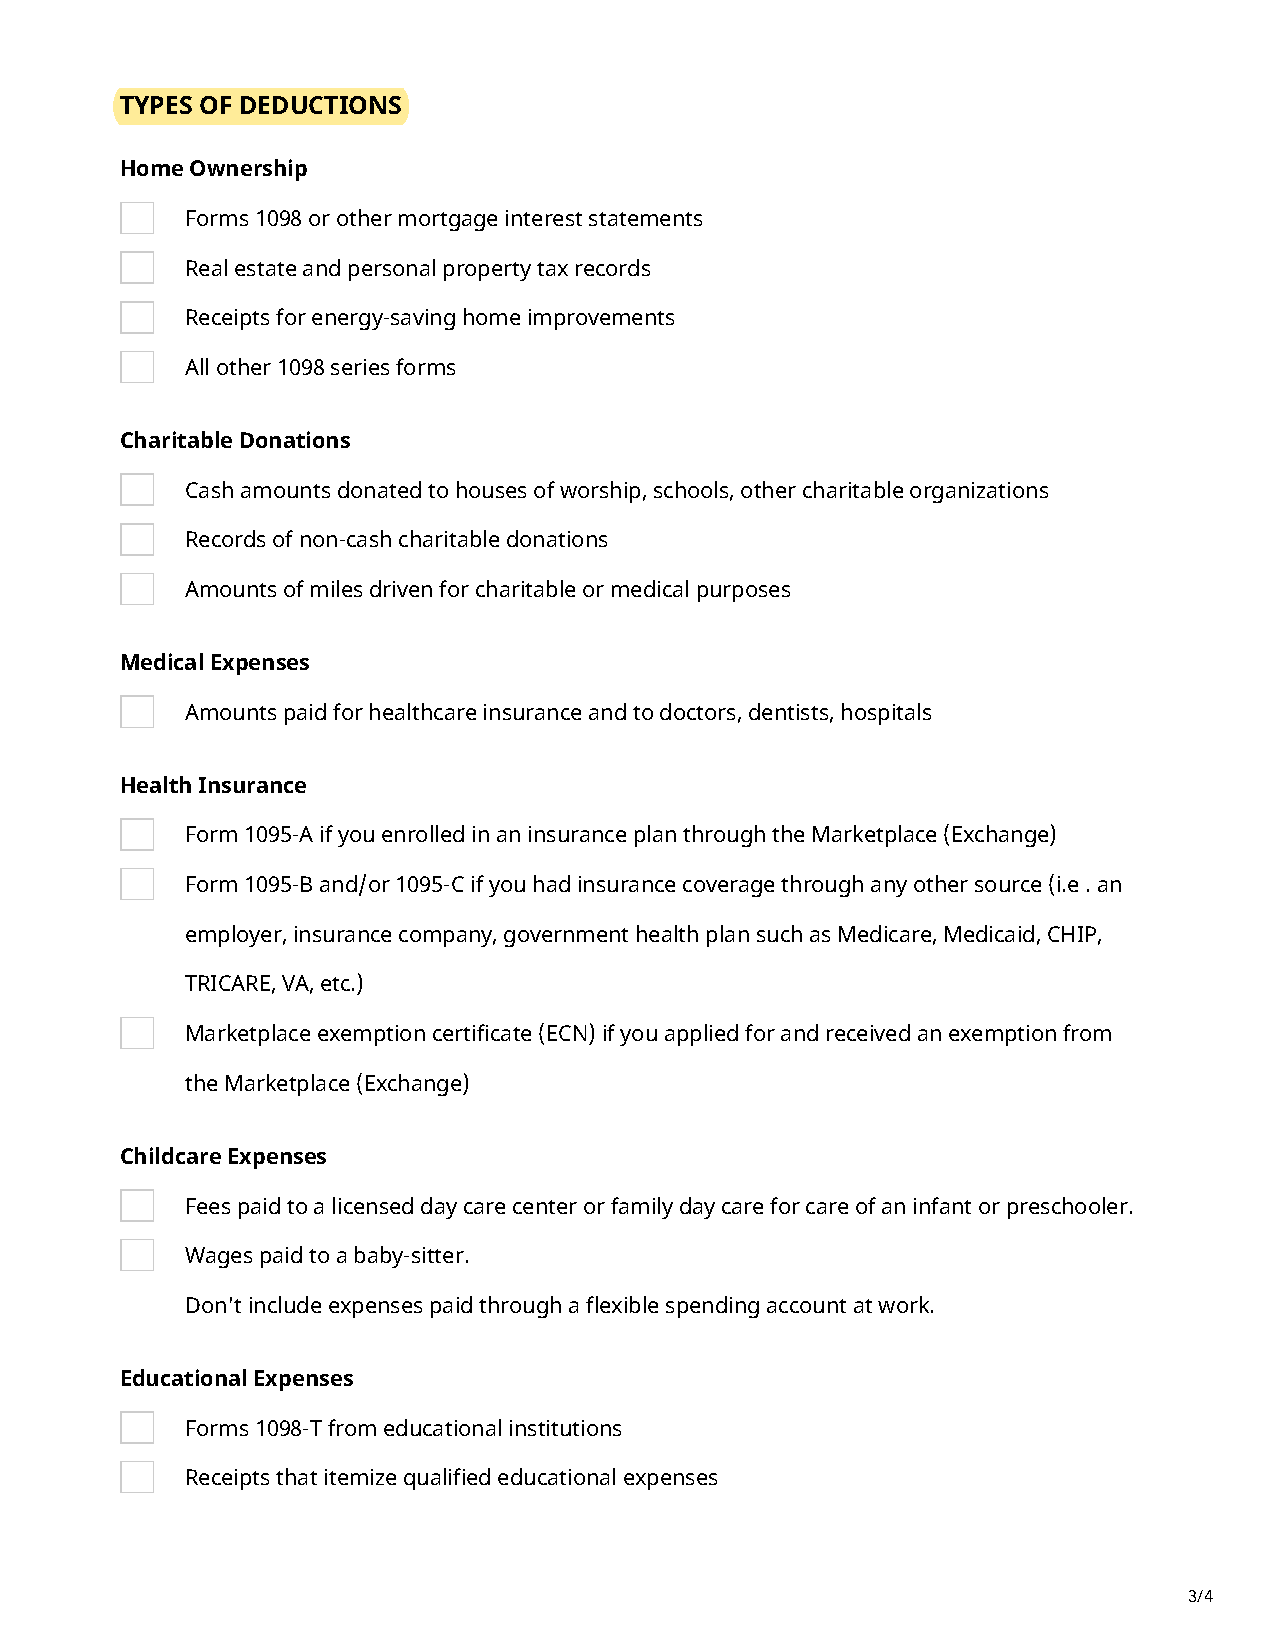 This screenshot has height=1638, width=1268. Describe the element at coordinates (601, 319) in the screenshot. I see `improvements` at that location.
